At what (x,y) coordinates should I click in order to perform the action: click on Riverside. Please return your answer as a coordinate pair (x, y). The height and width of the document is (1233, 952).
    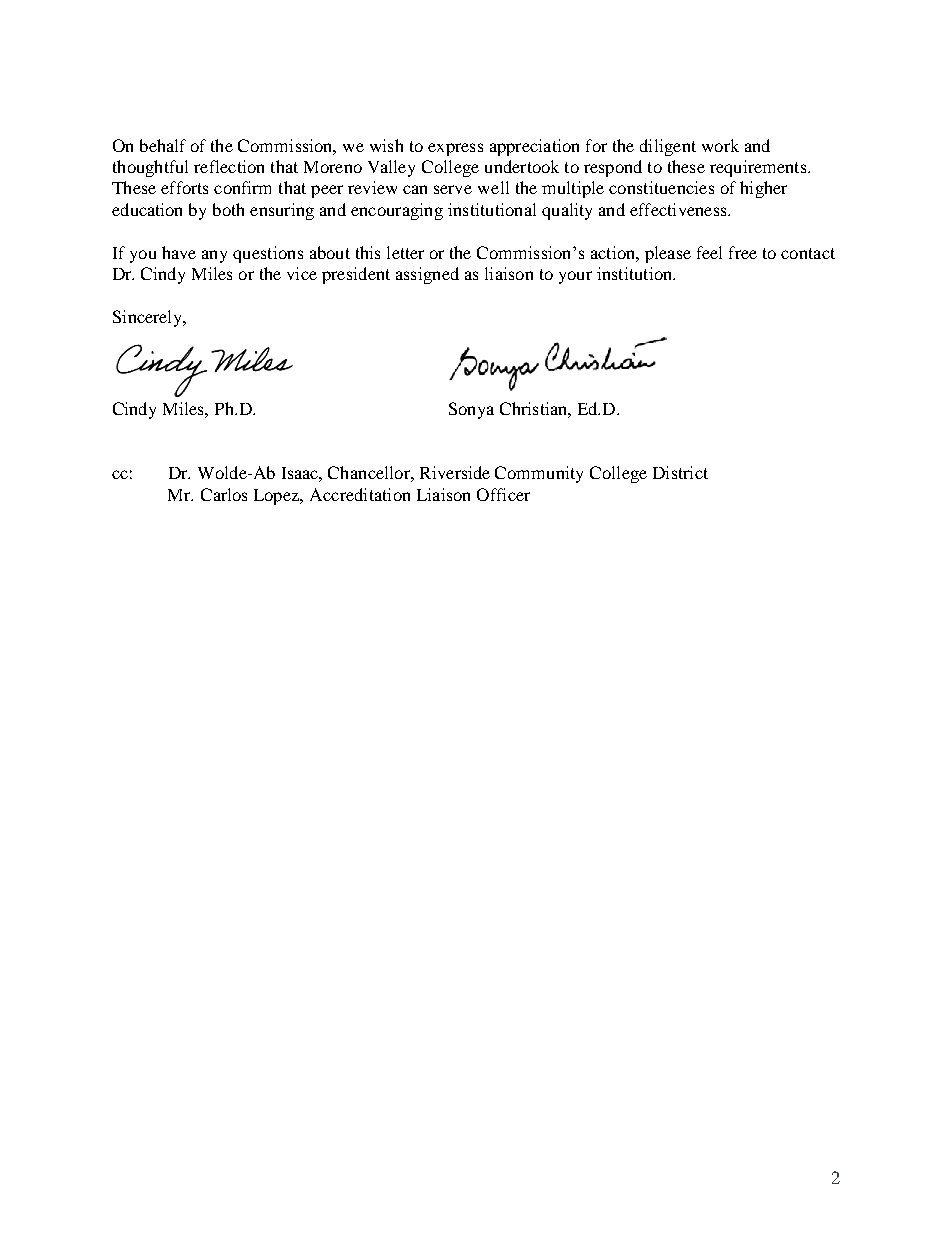
    Looking at the image, I should click on (455, 472).
